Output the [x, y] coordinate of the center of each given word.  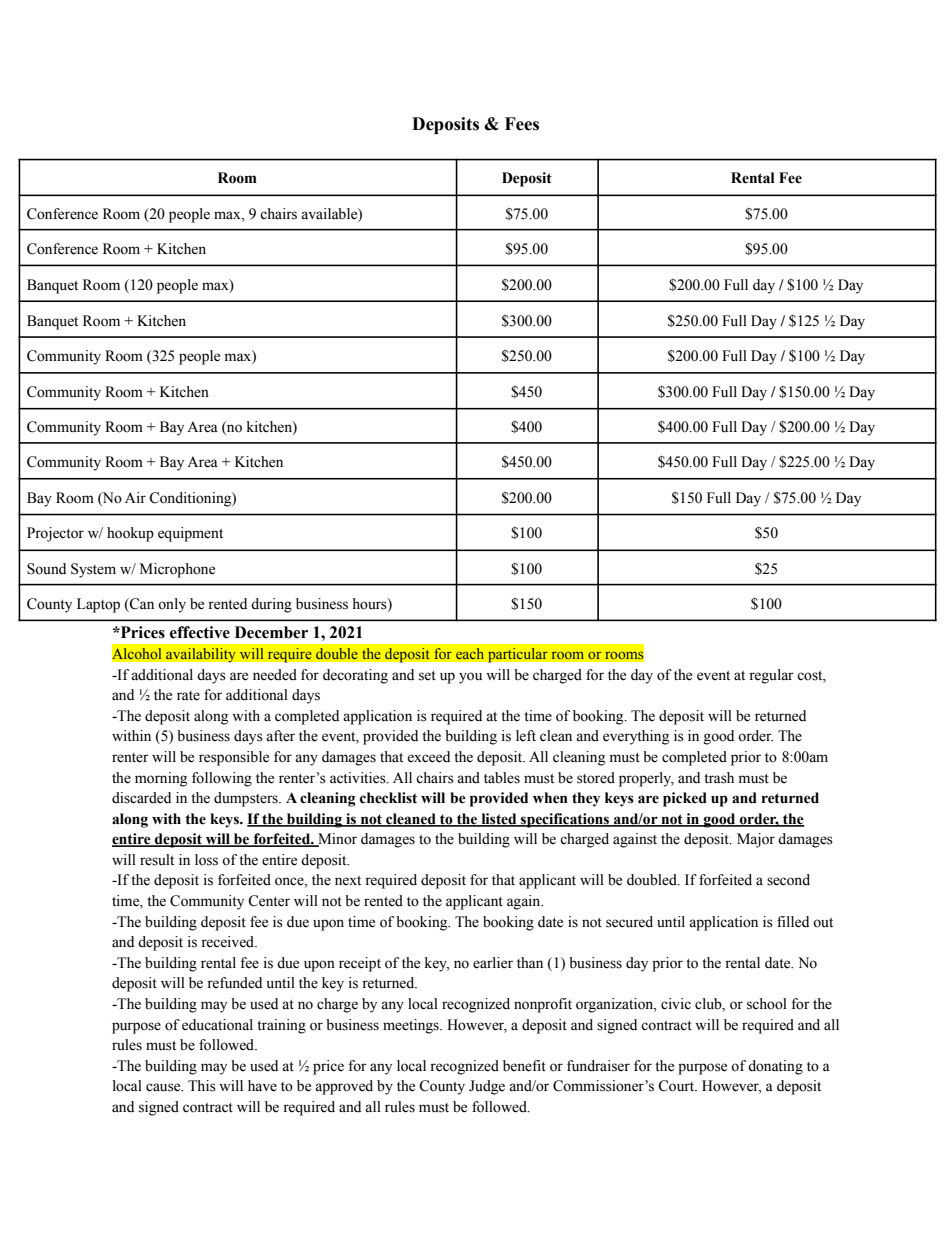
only [172, 605]
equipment [190, 534]
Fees [522, 124]
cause [164, 1087]
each [470, 654]
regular [771, 676]
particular [517, 655]
